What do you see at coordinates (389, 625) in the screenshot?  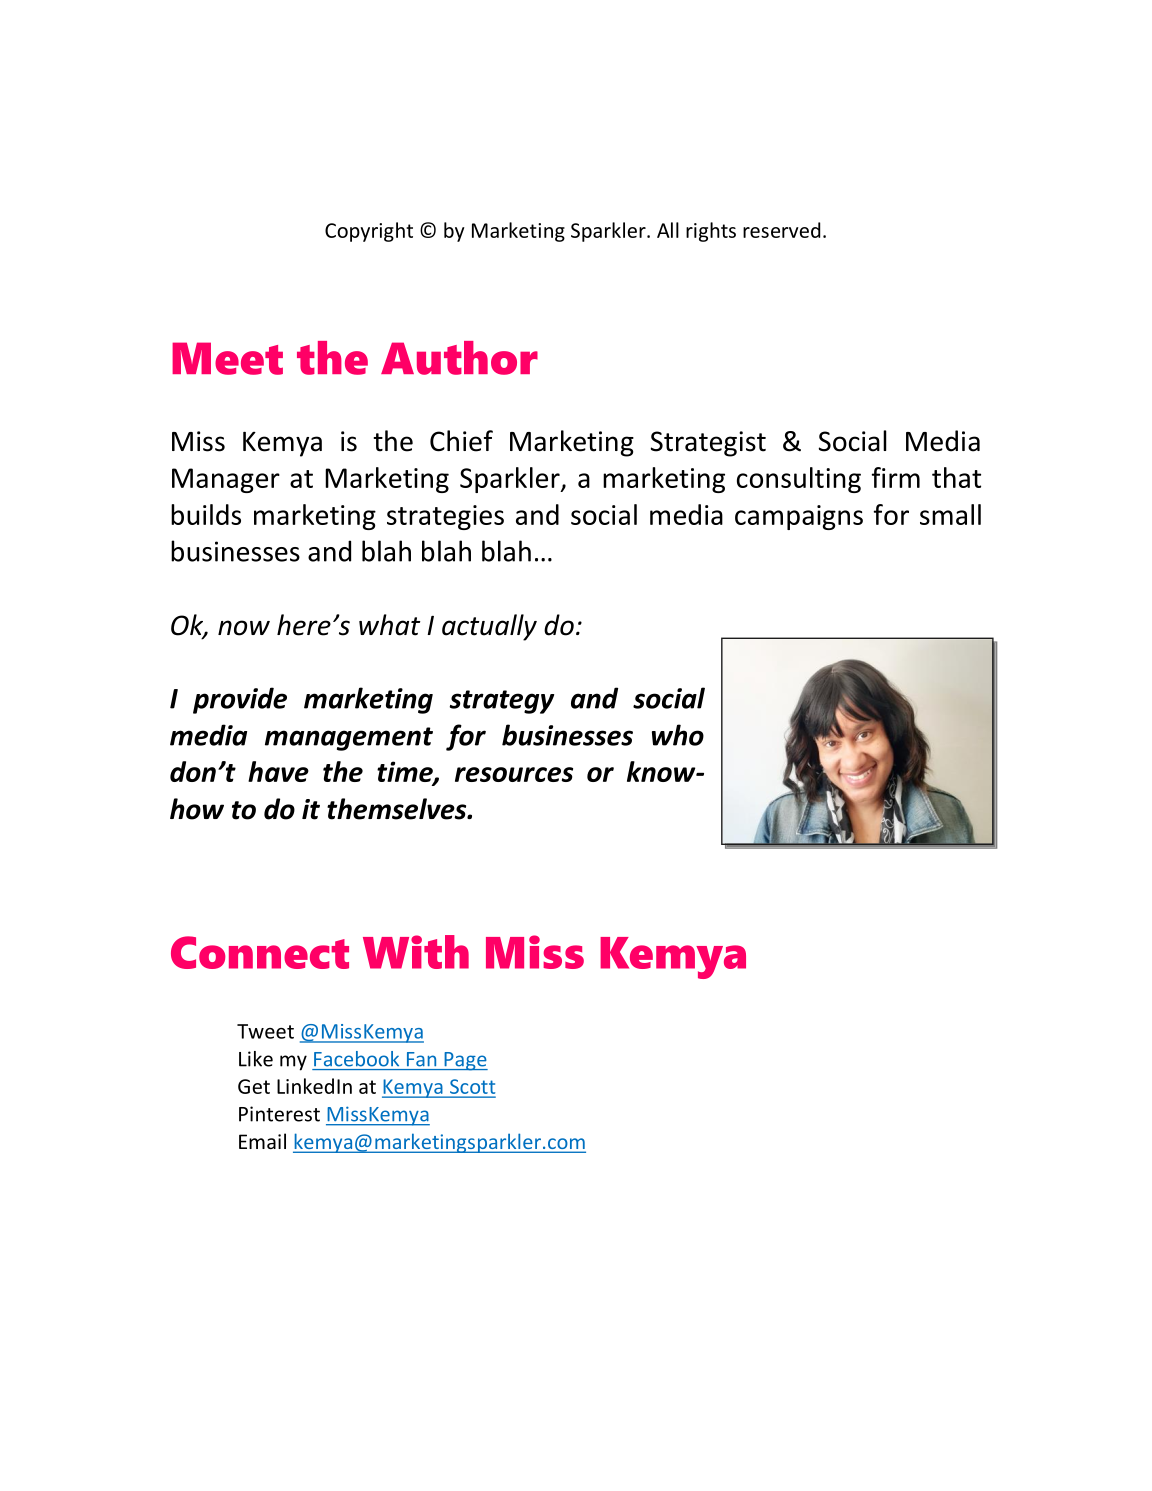 I see `what` at bounding box center [389, 625].
